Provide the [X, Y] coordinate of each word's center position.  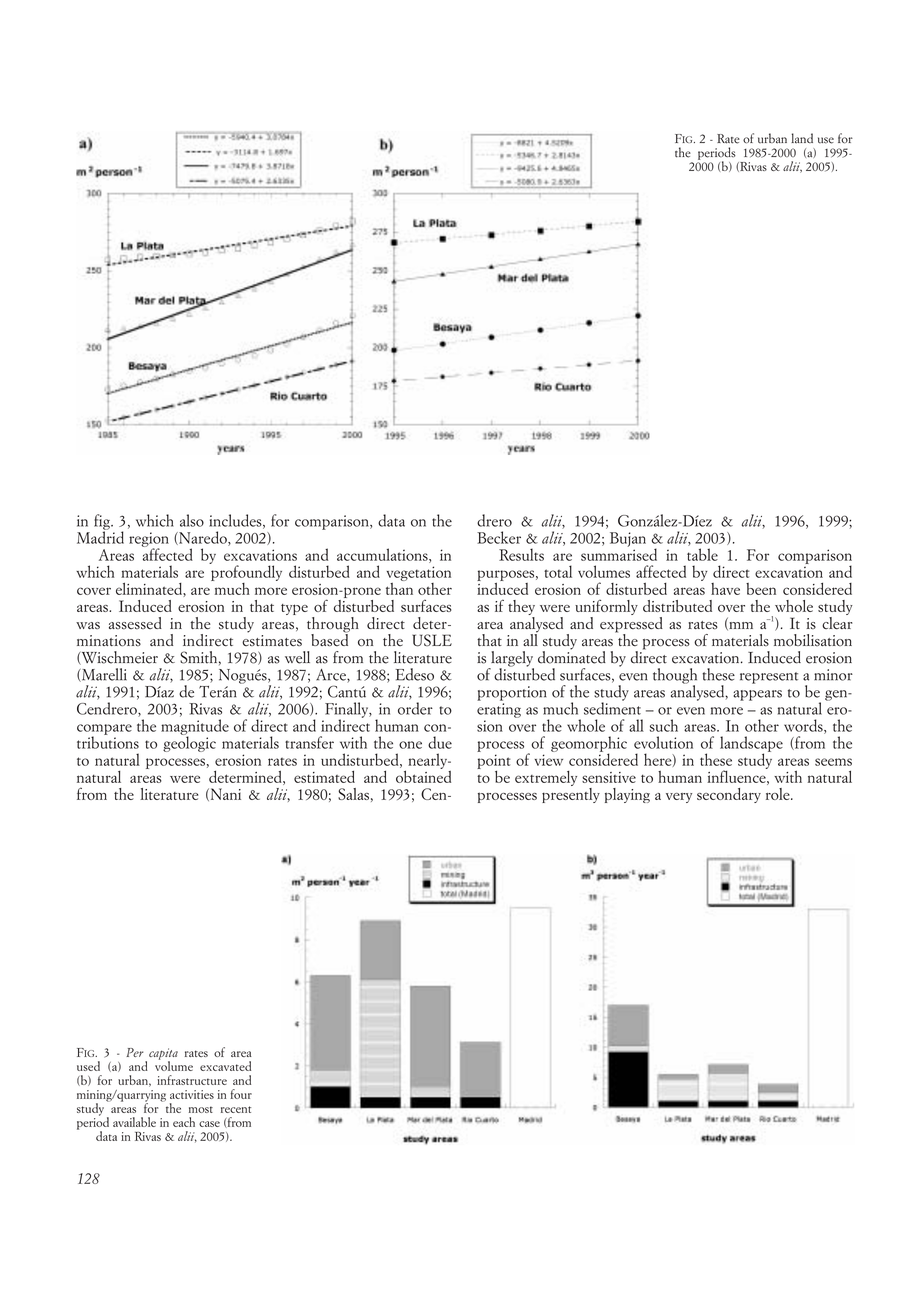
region [149, 540]
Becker [499, 537]
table [702, 554]
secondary [729, 795]
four [241, 1094]
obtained [423, 775]
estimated [324, 777]
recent [236, 1109]
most [201, 1109]
